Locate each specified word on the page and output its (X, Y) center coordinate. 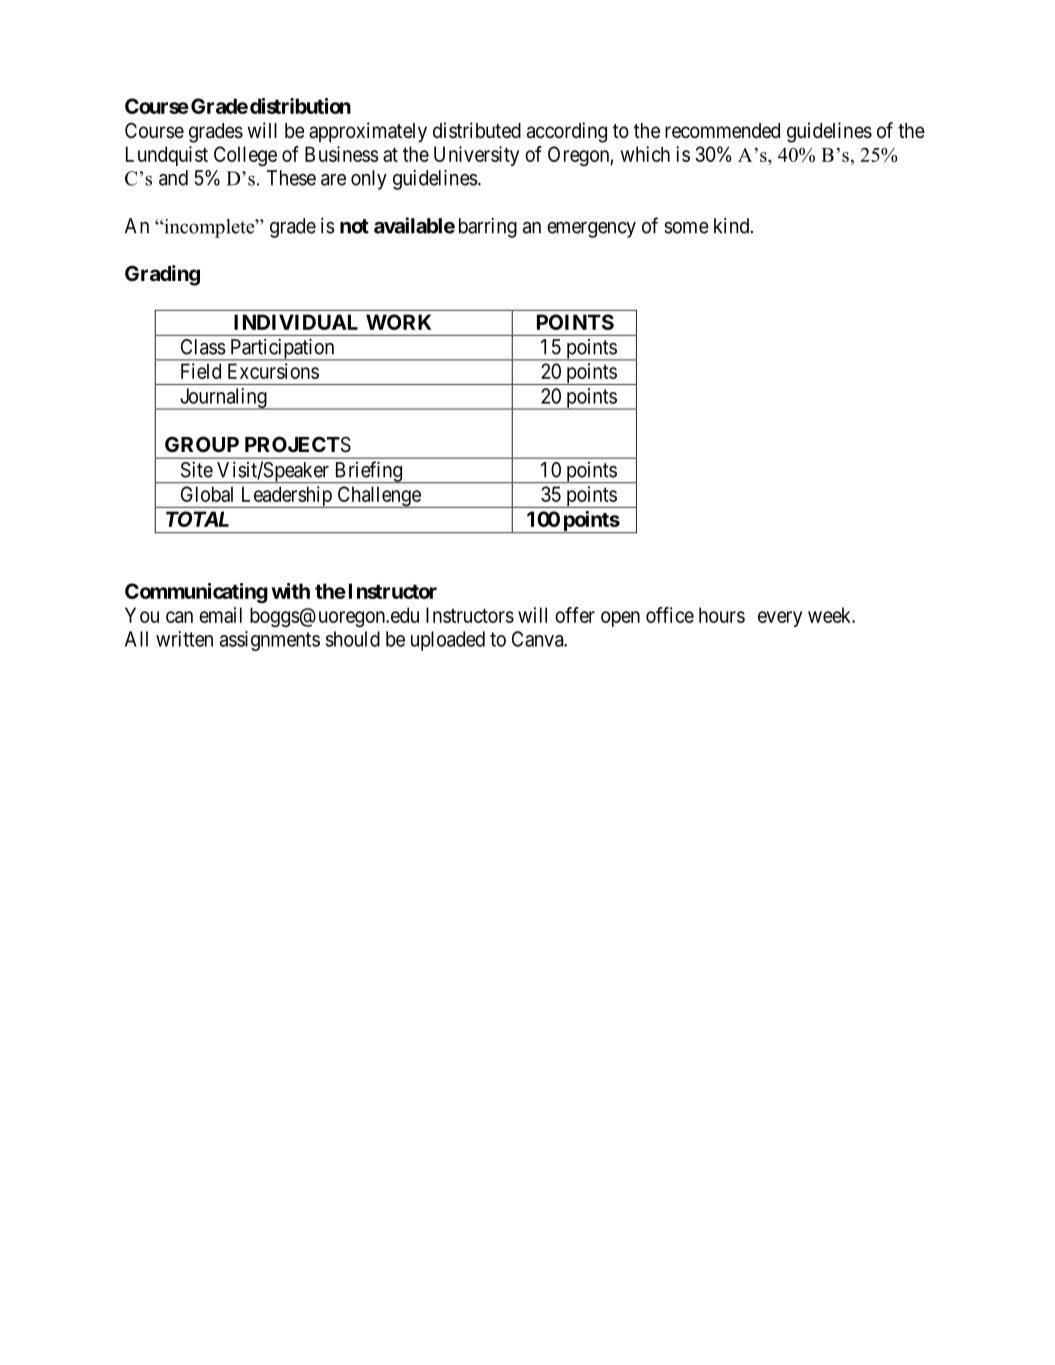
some (686, 227)
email (220, 615)
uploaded (448, 641)
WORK (399, 322)
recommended (722, 131)
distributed (477, 130)
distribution (300, 106)
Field (201, 371)
